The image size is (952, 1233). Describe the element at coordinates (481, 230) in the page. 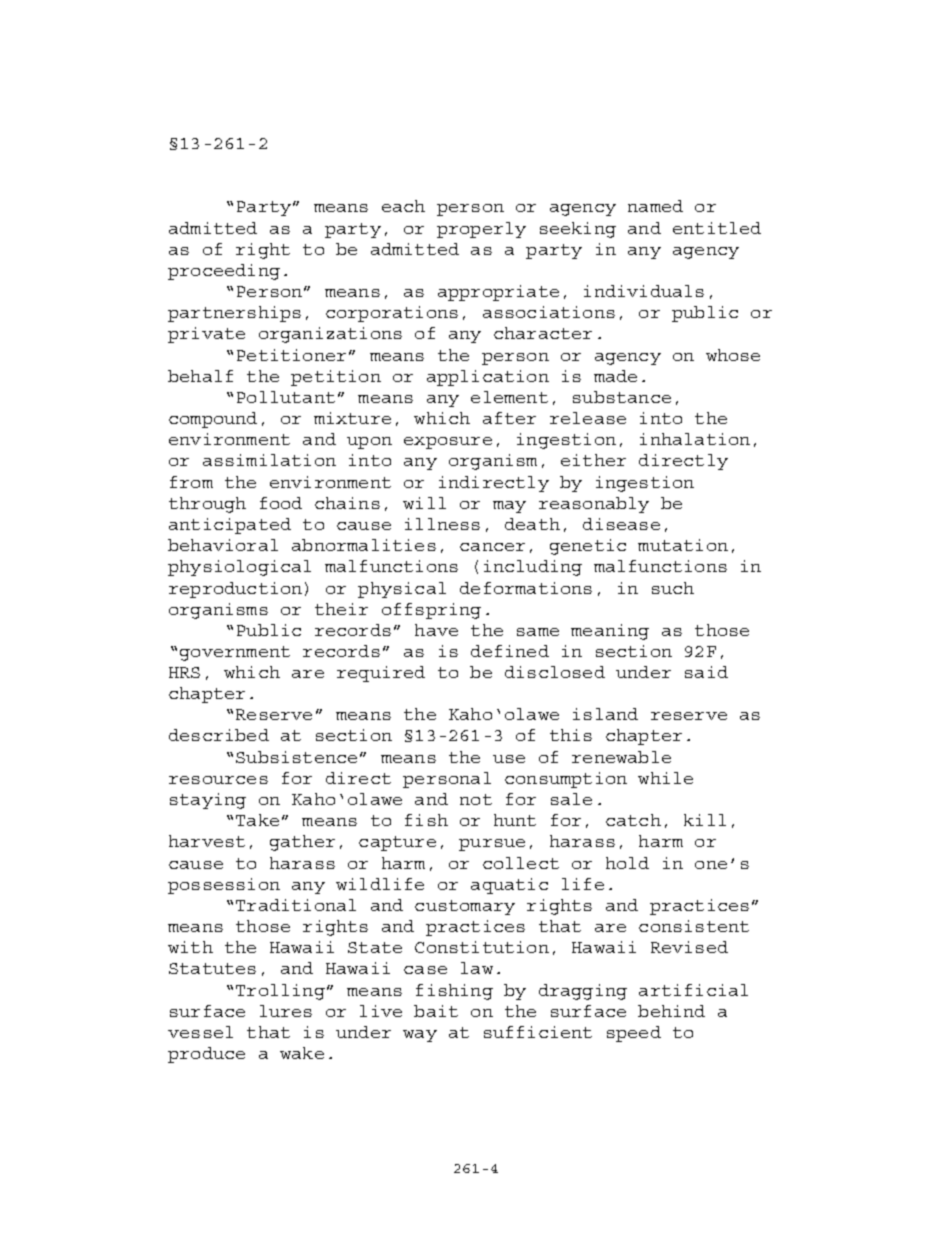

I see `properly` at that location.
